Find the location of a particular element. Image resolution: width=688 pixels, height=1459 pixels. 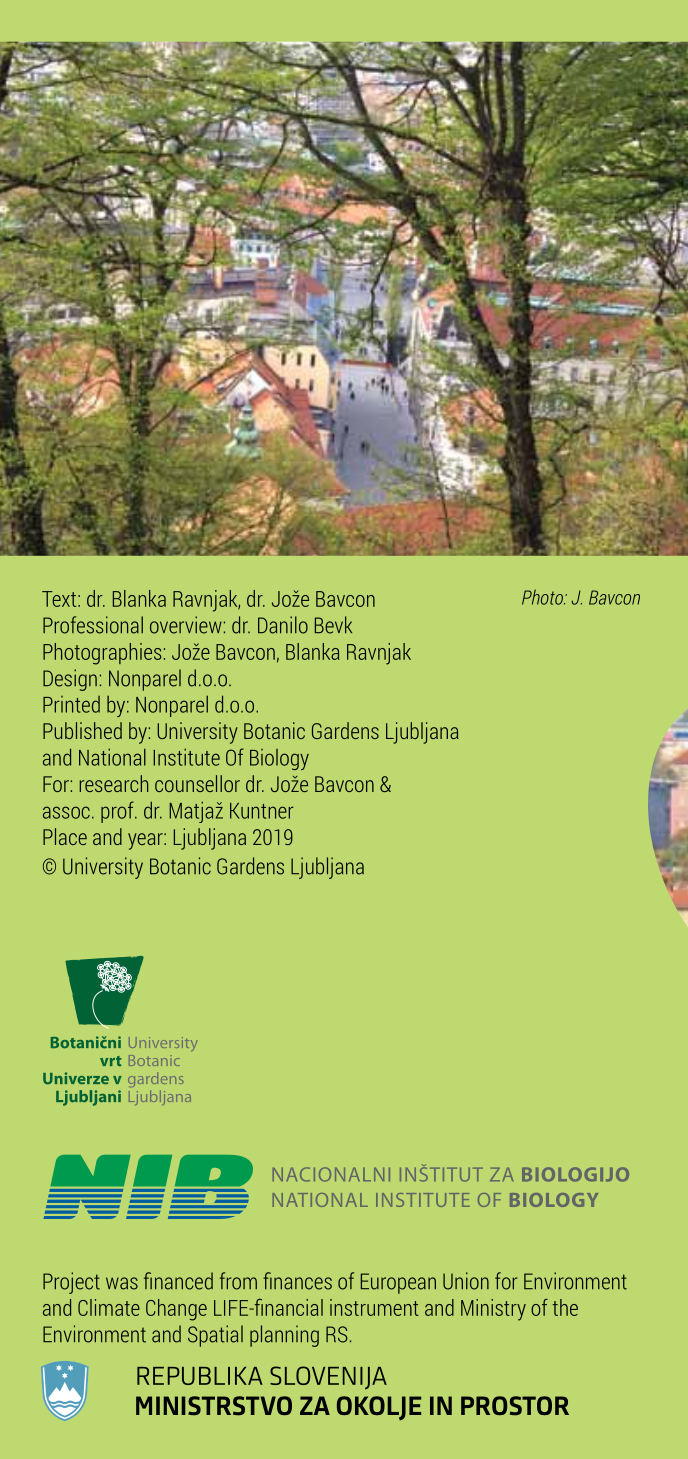

was is located at coordinates (122, 1283).
